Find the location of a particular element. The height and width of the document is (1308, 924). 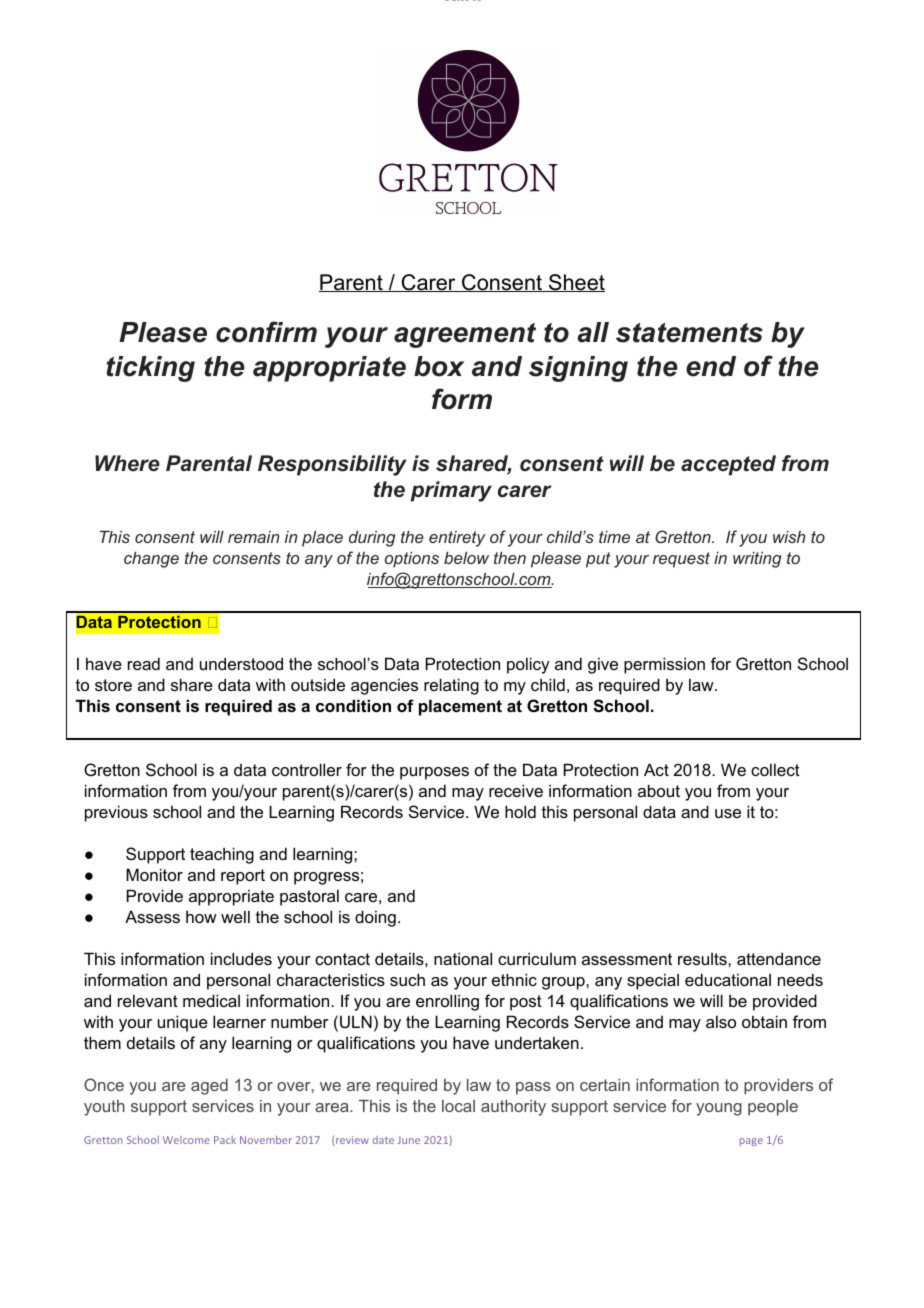

confirm is located at coordinates (266, 332).
